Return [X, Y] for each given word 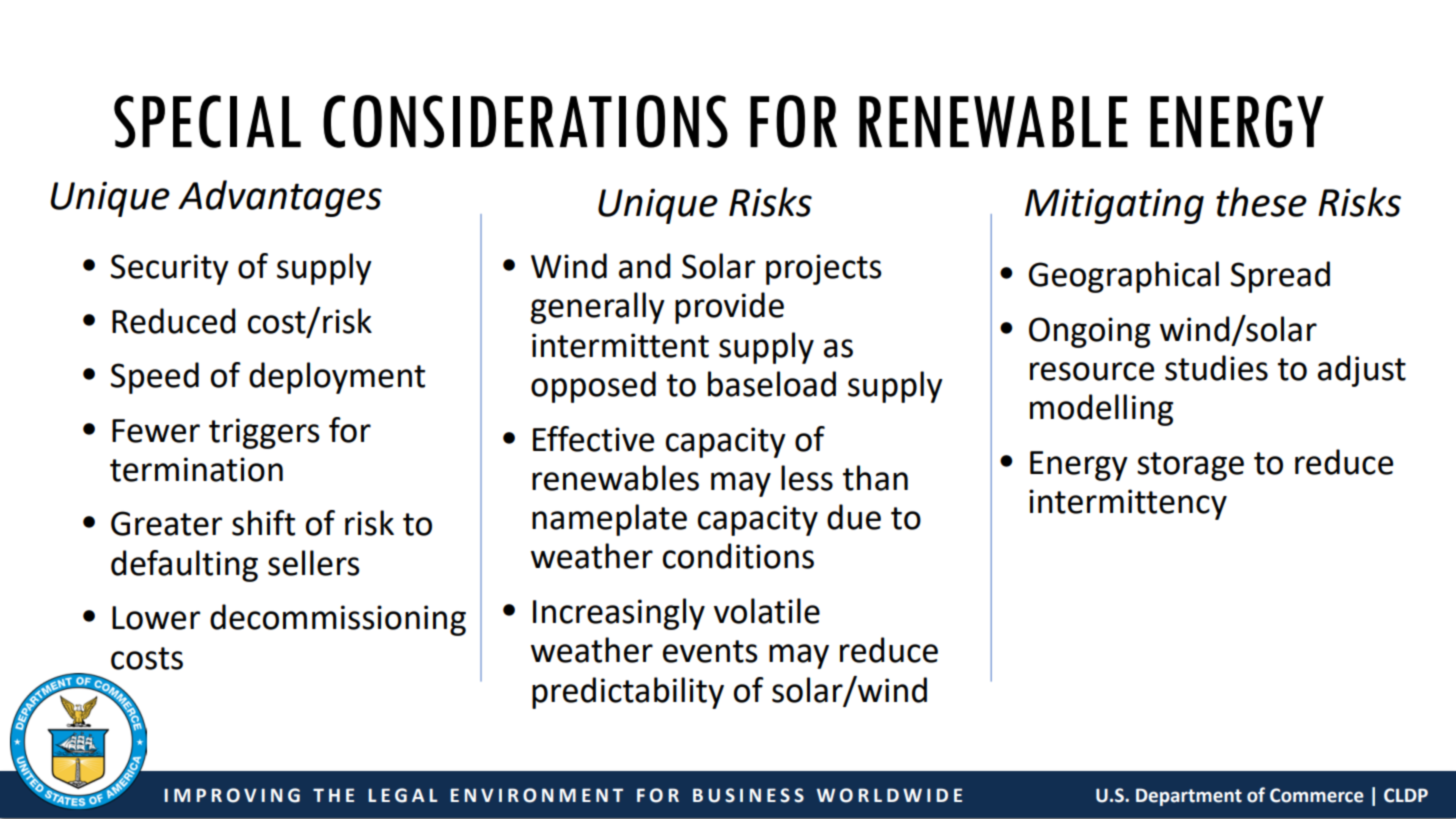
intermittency [1128, 504]
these [1261, 202]
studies [1216, 368]
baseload [772, 384]
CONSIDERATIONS [525, 121]
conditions [738, 556]
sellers [314, 563]
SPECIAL [207, 121]
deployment [337, 378]
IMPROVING [232, 795]
